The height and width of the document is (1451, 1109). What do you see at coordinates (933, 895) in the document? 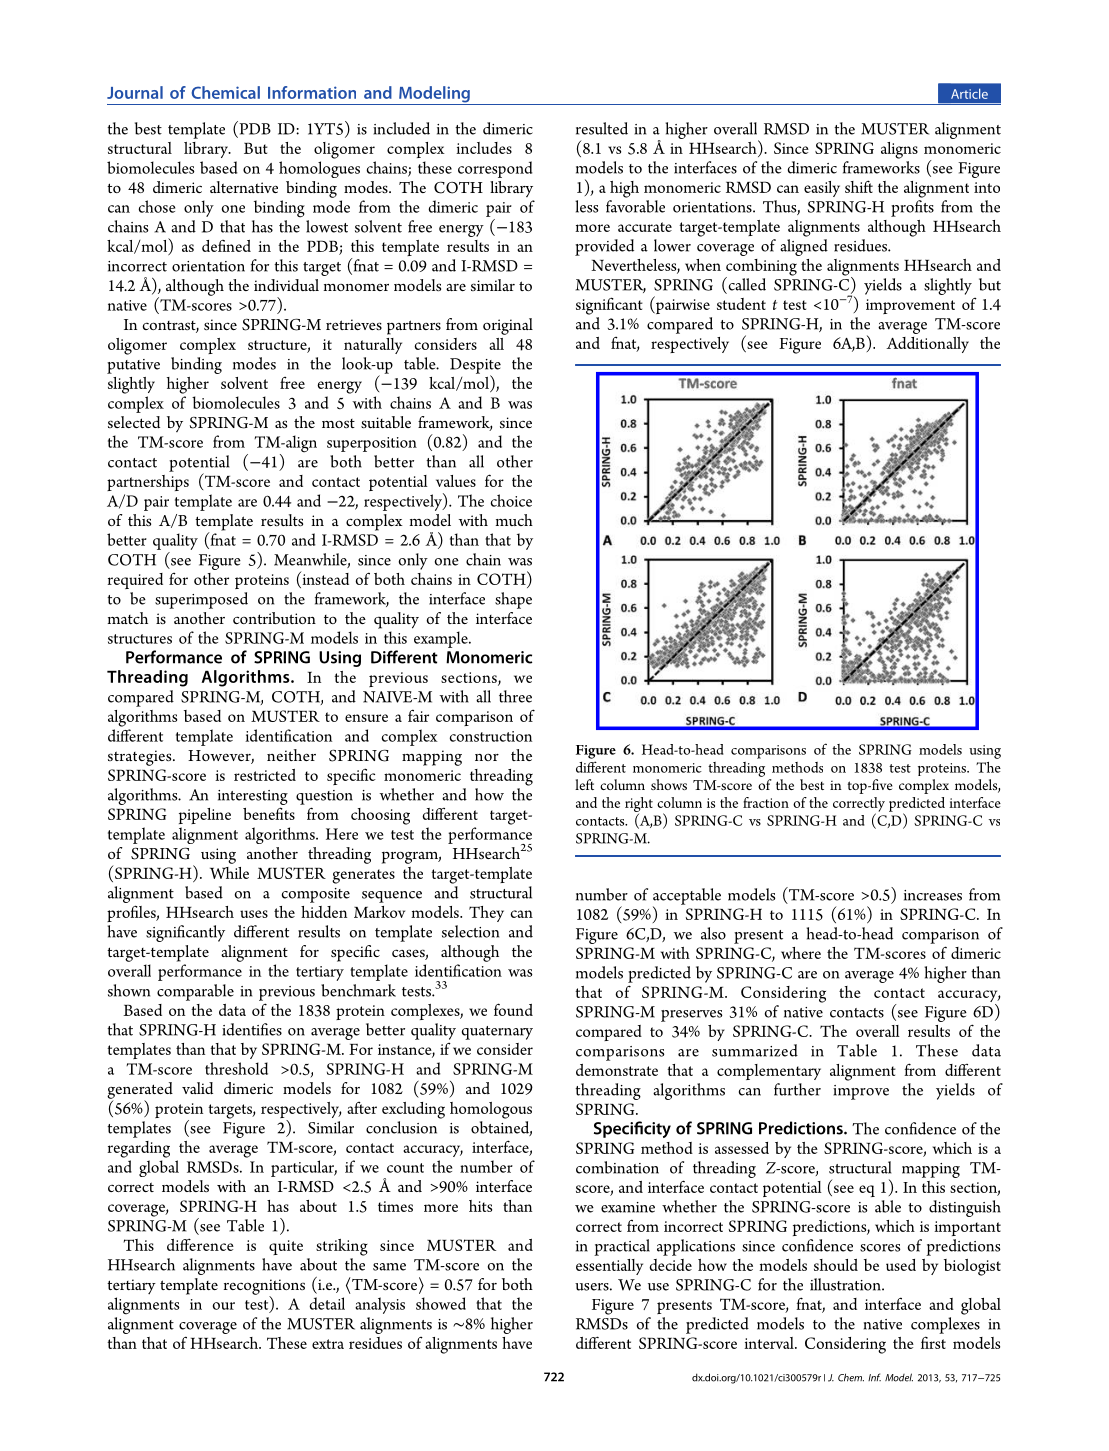
I see `increases` at bounding box center [933, 895].
